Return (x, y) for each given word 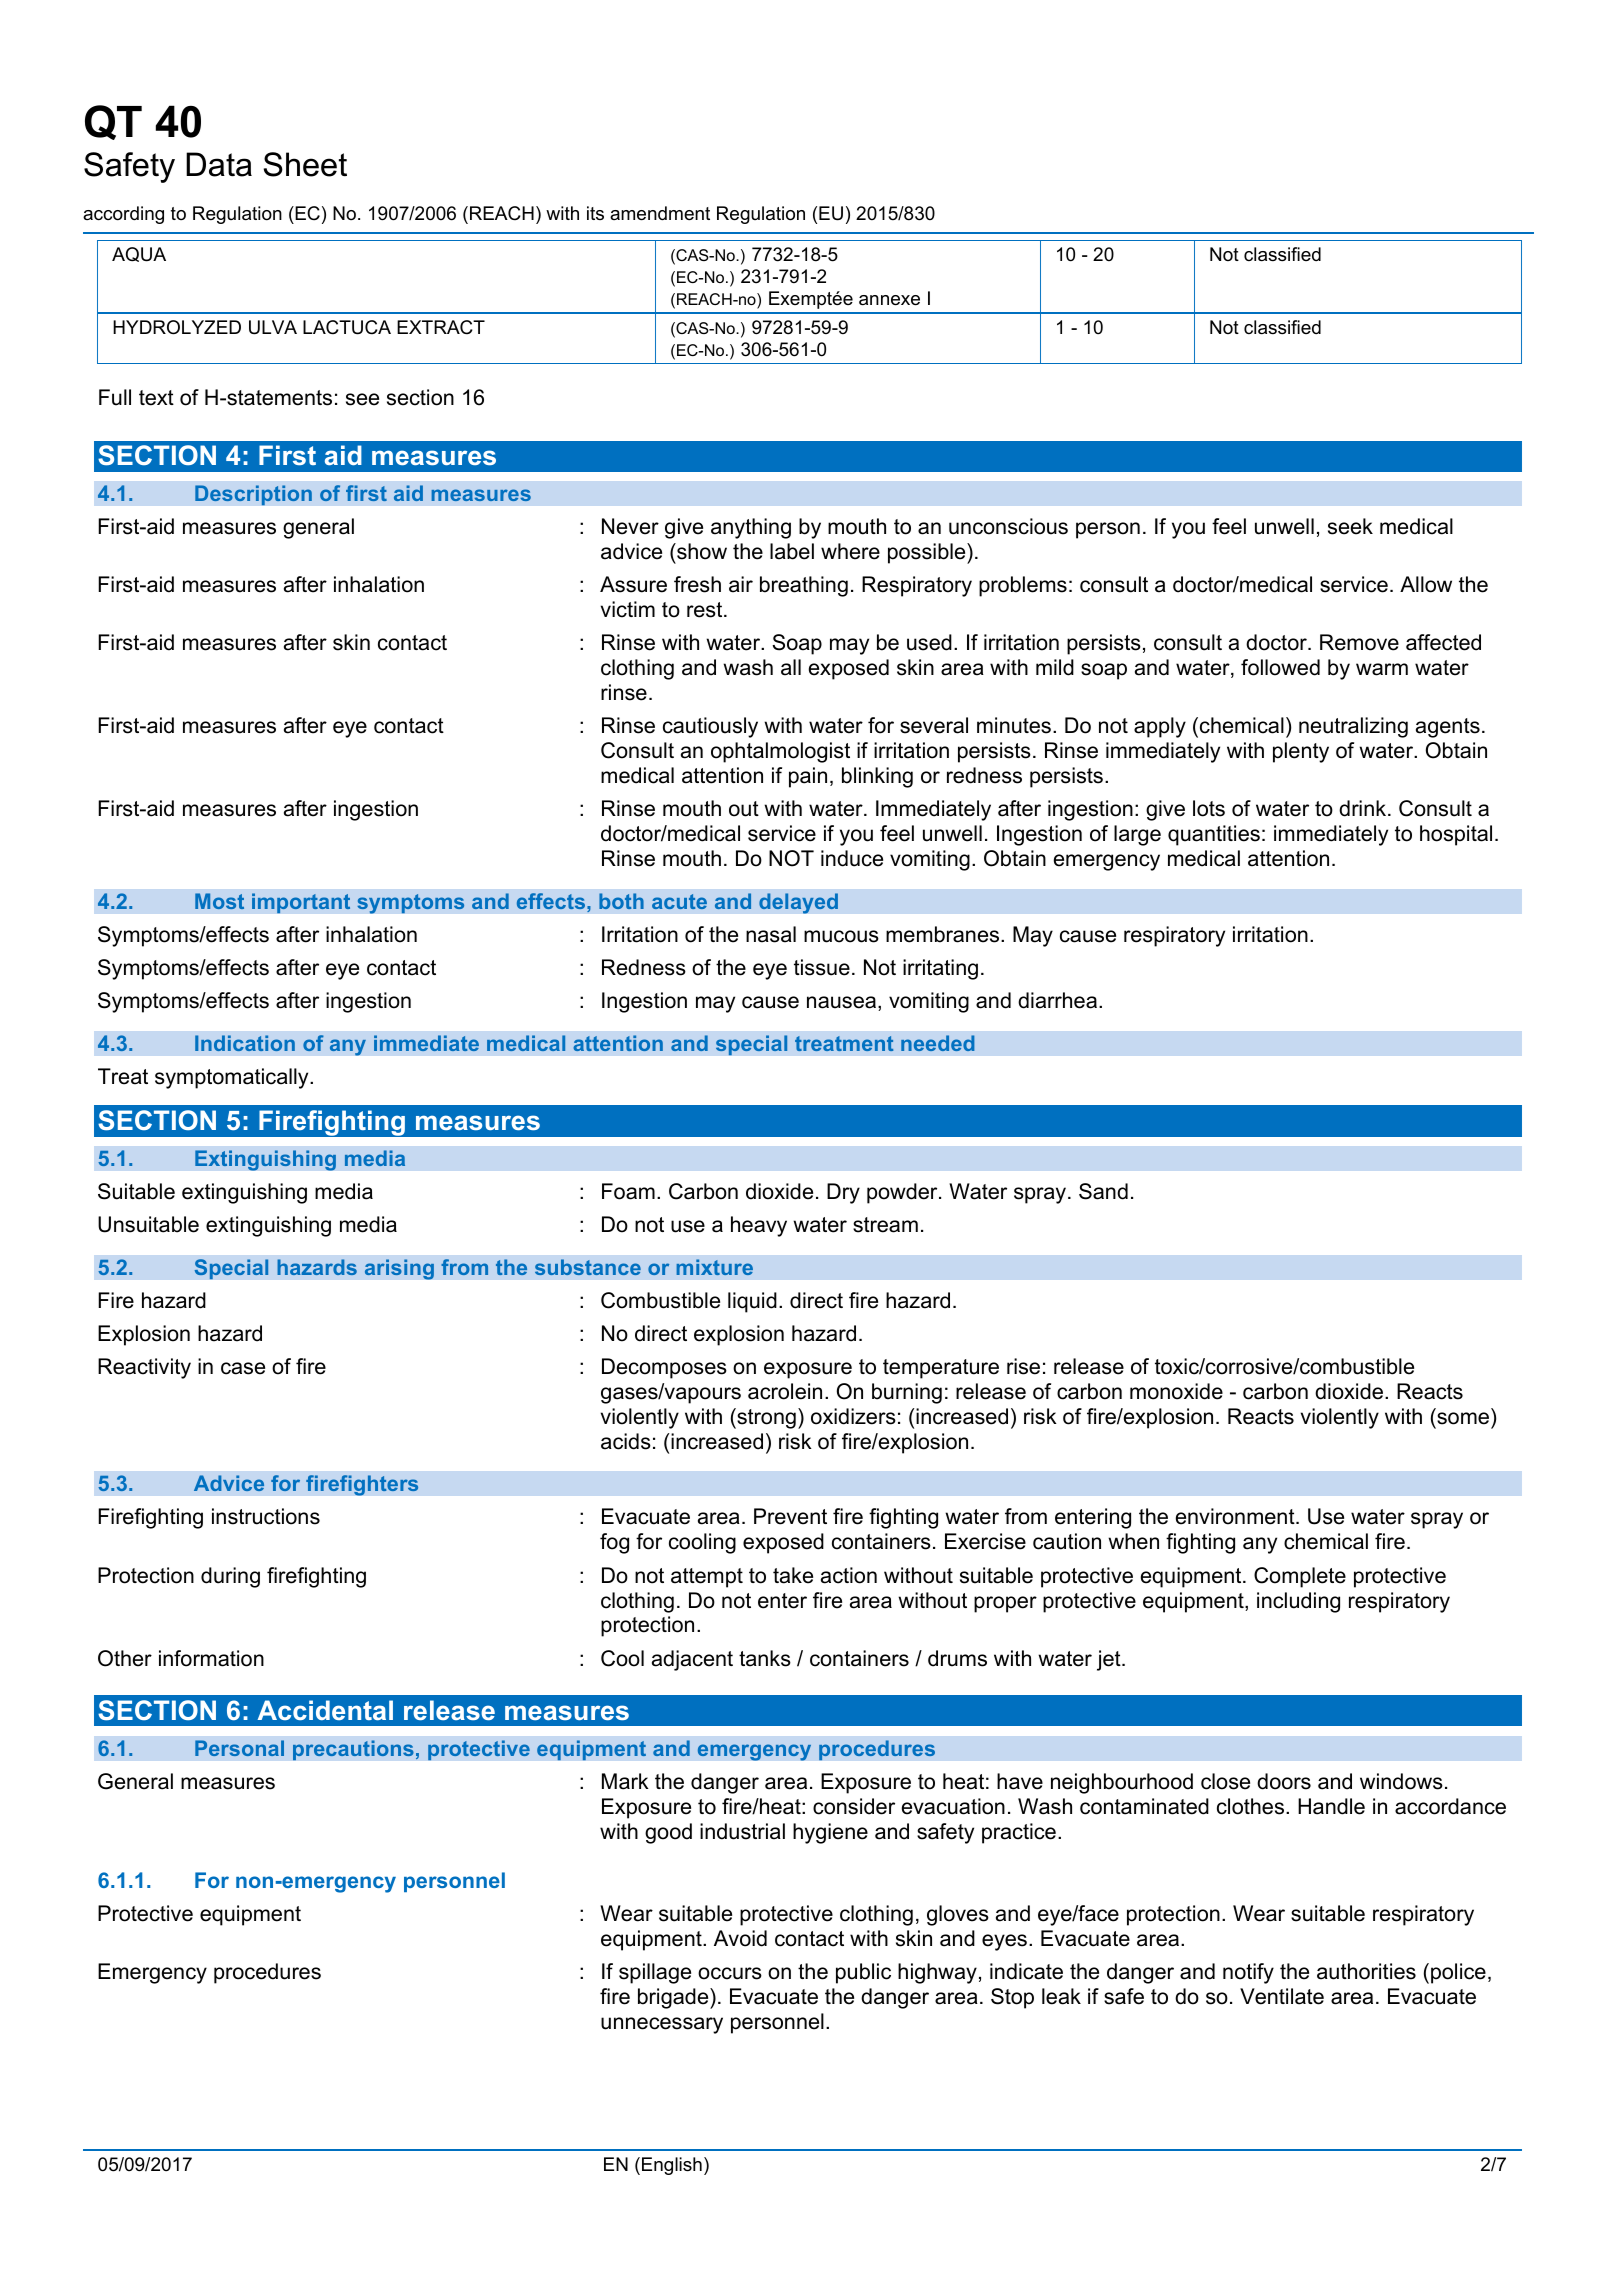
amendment (660, 213)
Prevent (790, 1516)
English (672, 2166)
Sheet (305, 164)
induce (852, 858)
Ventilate (1282, 1996)
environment (1236, 1516)
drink (1364, 808)
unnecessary (662, 2025)
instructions (266, 1516)
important (301, 903)
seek (1350, 526)
